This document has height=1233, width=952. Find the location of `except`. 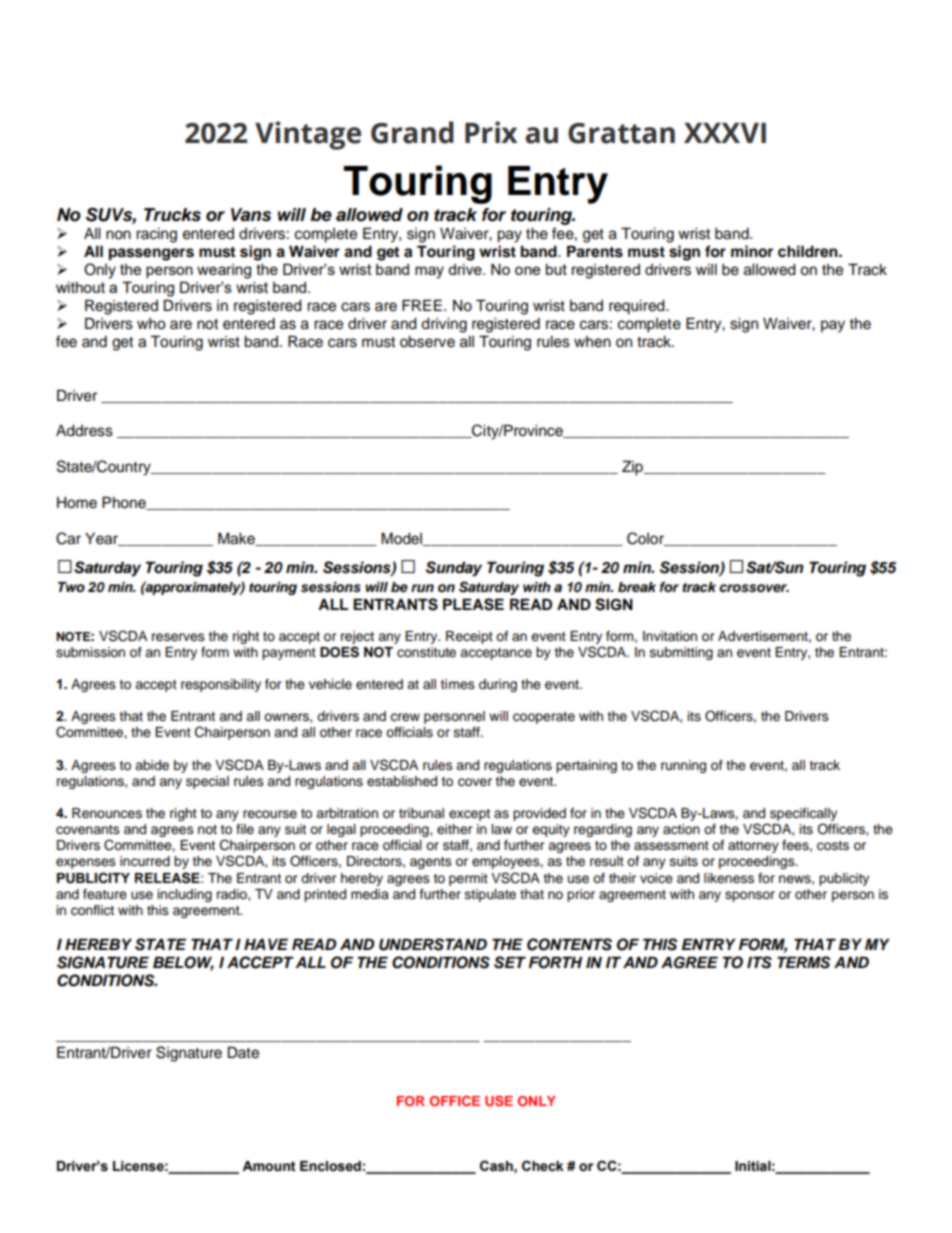

except is located at coordinates (469, 815).
